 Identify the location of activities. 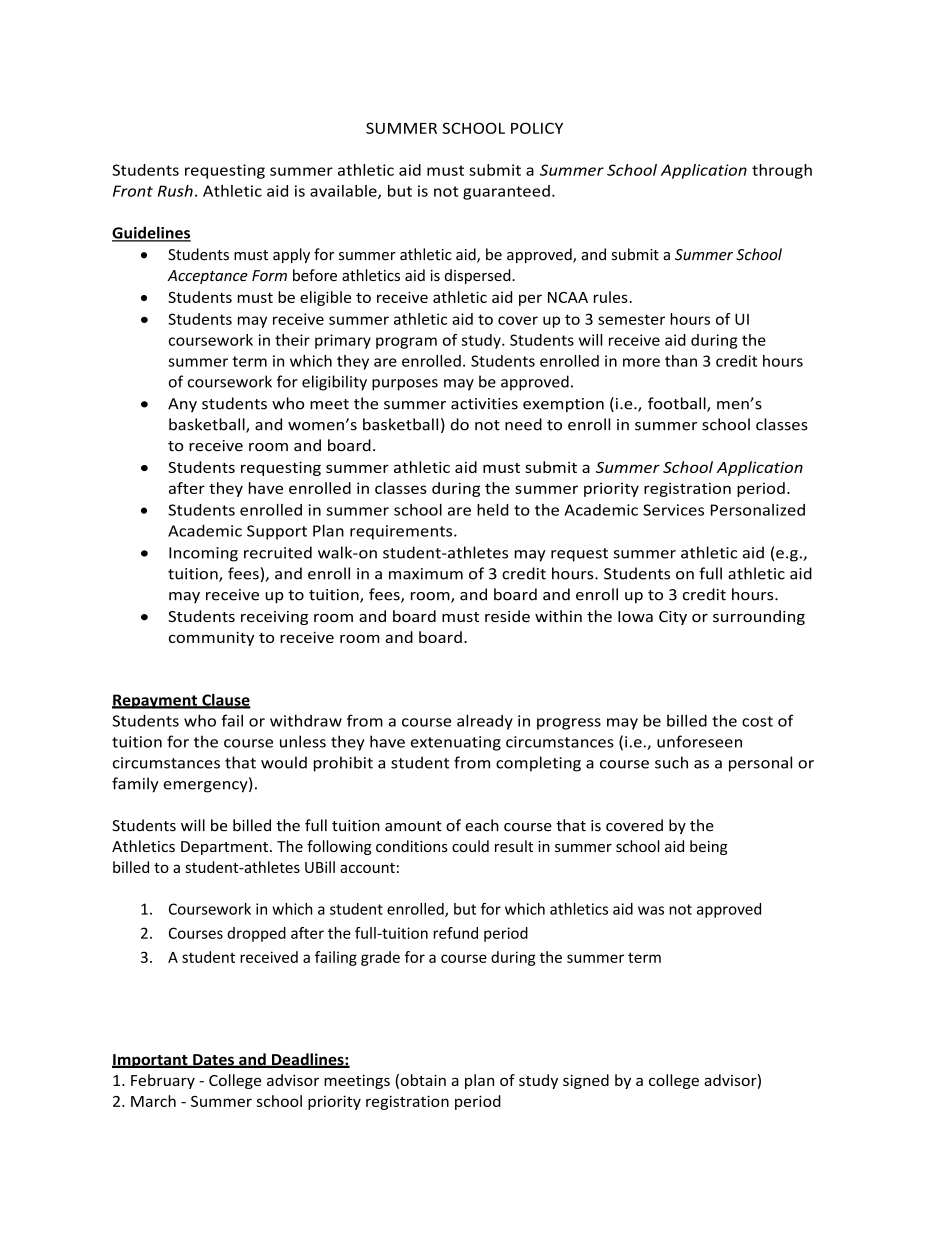
(484, 404).
